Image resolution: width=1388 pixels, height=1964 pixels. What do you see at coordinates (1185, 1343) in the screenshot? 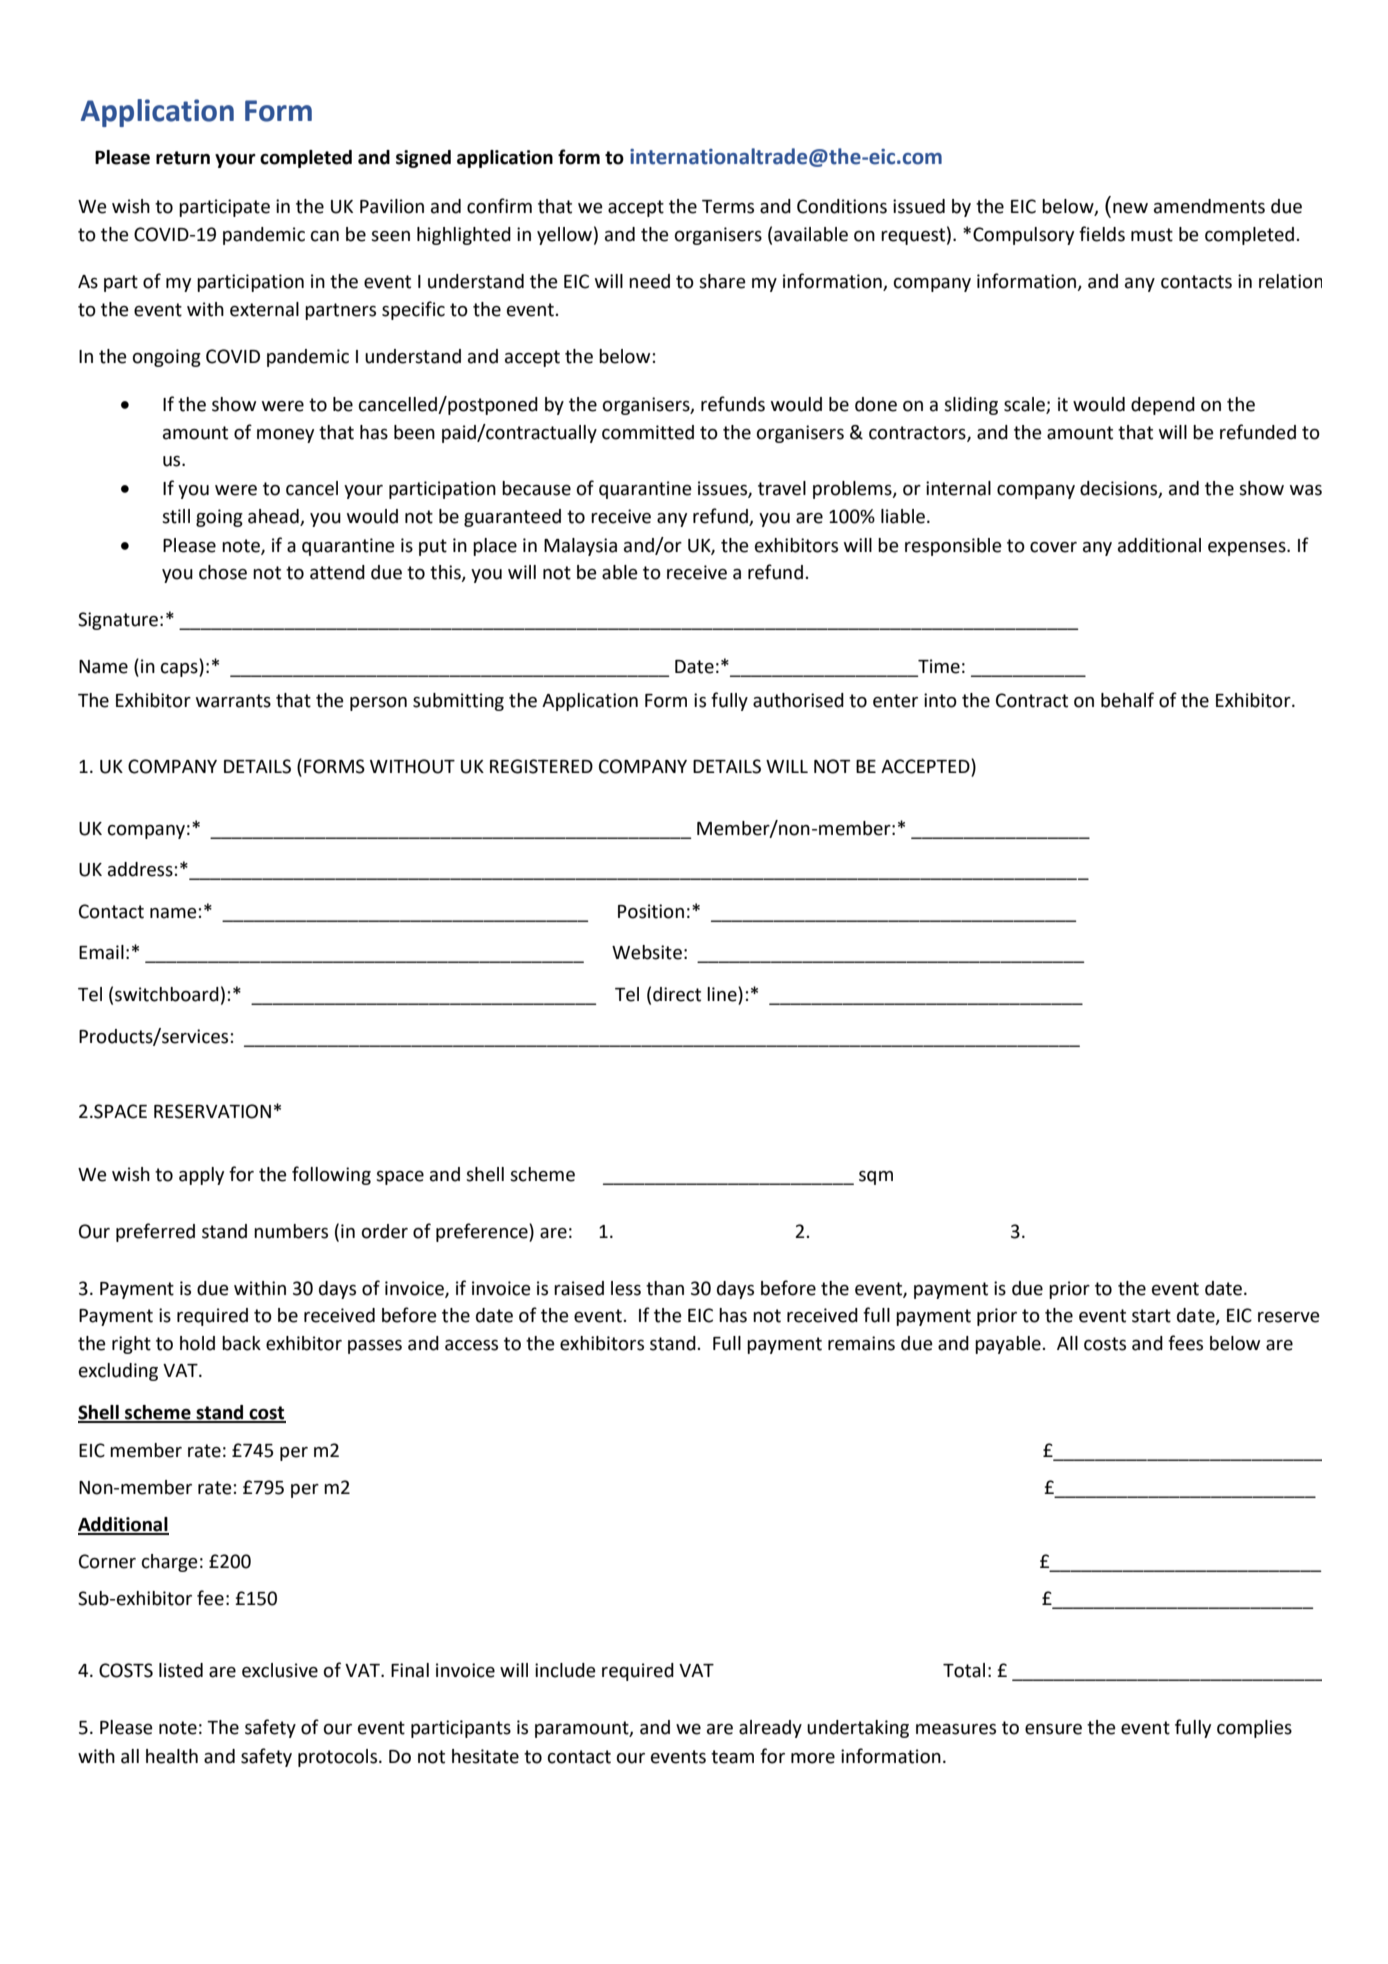
I see `fees` at bounding box center [1185, 1343].
